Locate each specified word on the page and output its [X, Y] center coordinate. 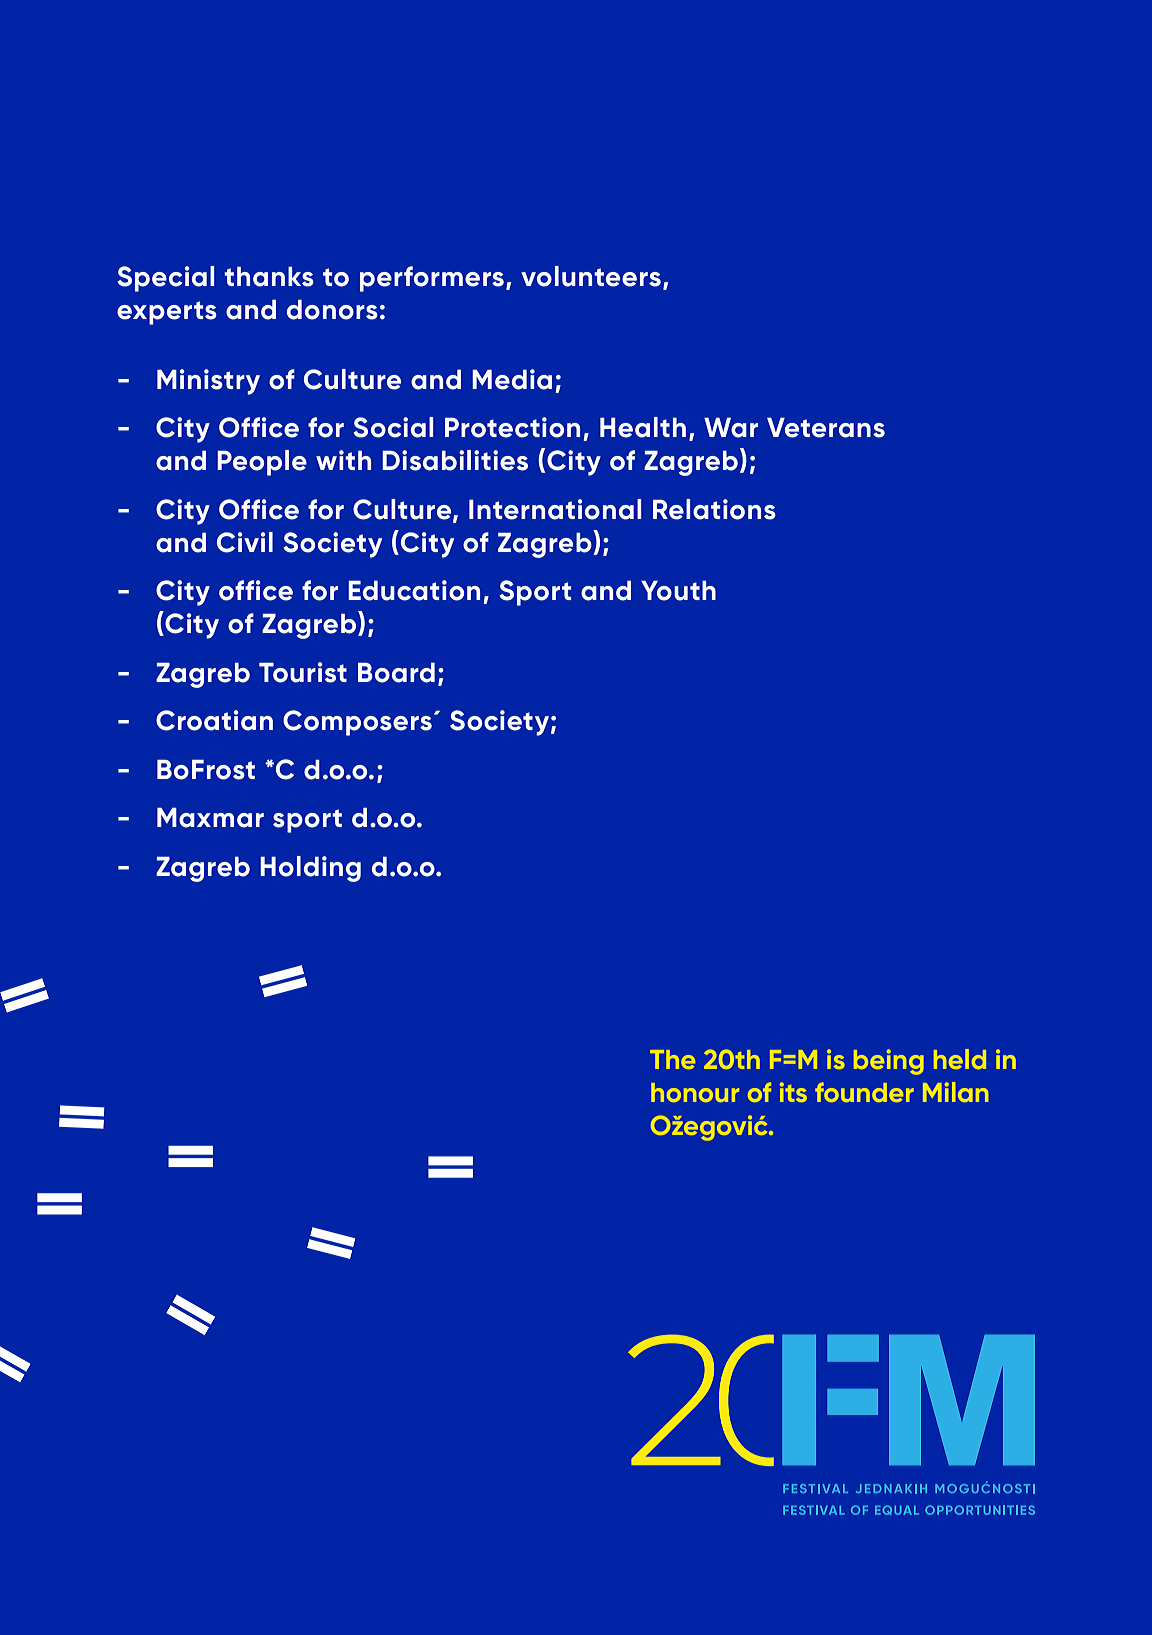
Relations [714, 509]
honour [695, 1092]
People [262, 463]
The [672, 1059]
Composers [357, 723]
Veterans [826, 428]
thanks [269, 277]
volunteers [591, 276]
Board [396, 673]
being [889, 1062]
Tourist [303, 672]
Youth [678, 591]
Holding [310, 869]
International [555, 509]
